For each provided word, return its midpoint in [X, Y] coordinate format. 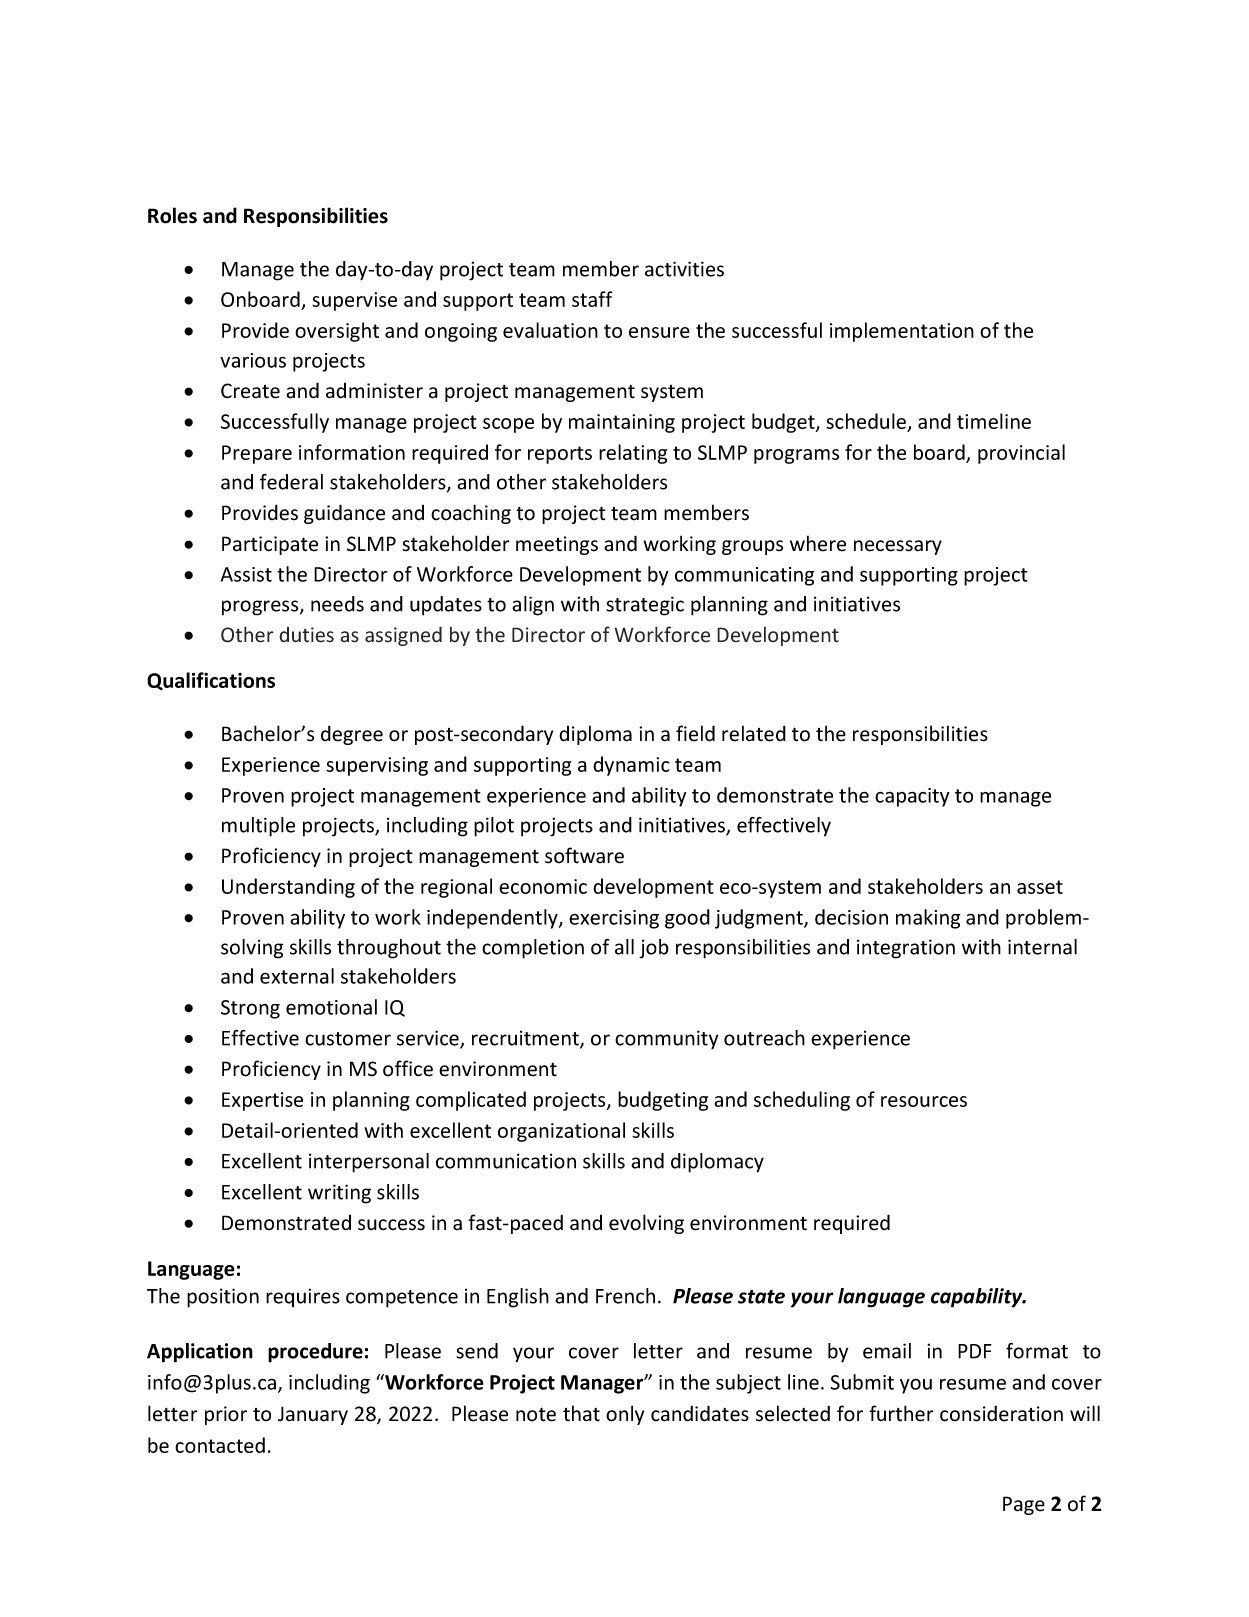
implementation [902, 332]
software [584, 855]
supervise [354, 301]
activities [684, 269]
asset [1040, 887]
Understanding [288, 888]
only [625, 1415]
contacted [220, 1445]
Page [1024, 1505]
